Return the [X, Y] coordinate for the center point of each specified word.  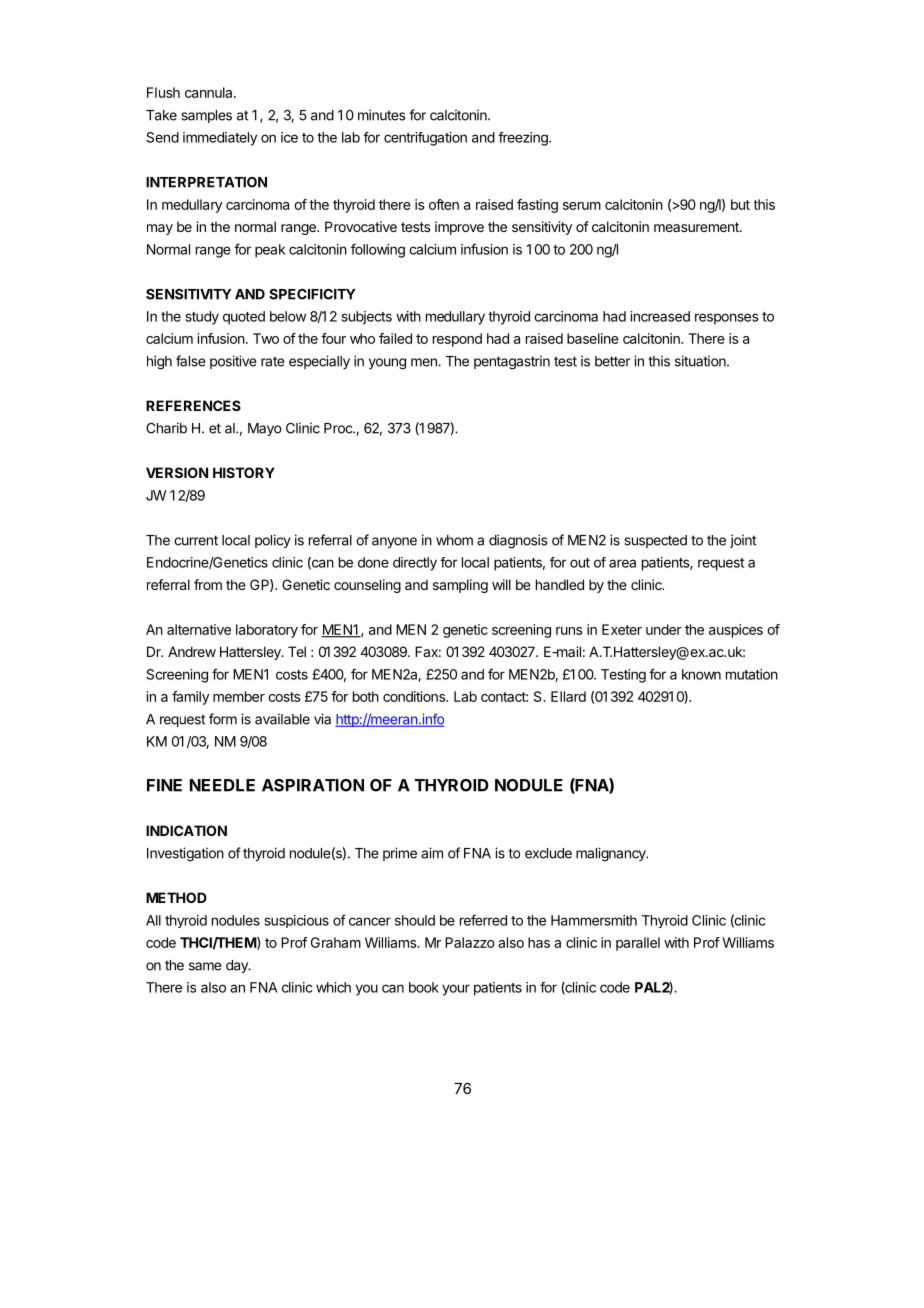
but [740, 204]
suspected [655, 541]
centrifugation [425, 139]
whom [454, 540]
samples [206, 116]
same [205, 966]
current [196, 540]
